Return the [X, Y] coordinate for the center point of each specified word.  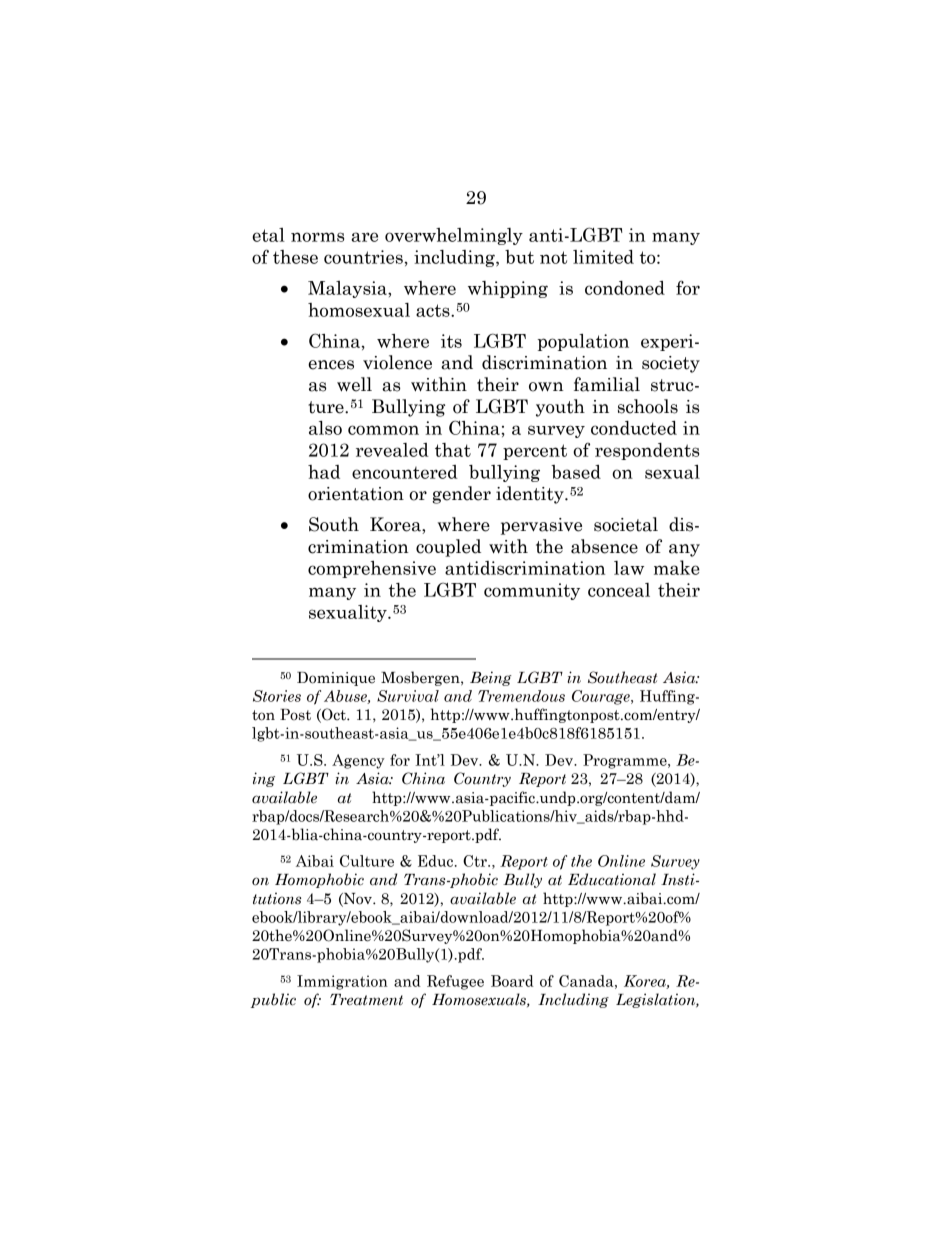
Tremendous [521, 696]
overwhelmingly [454, 236]
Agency [358, 761]
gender [461, 495]
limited [603, 257]
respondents [647, 451]
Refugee [455, 982]
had [324, 472]
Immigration [342, 982]
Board [512, 981]
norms [317, 237]
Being [491, 678]
